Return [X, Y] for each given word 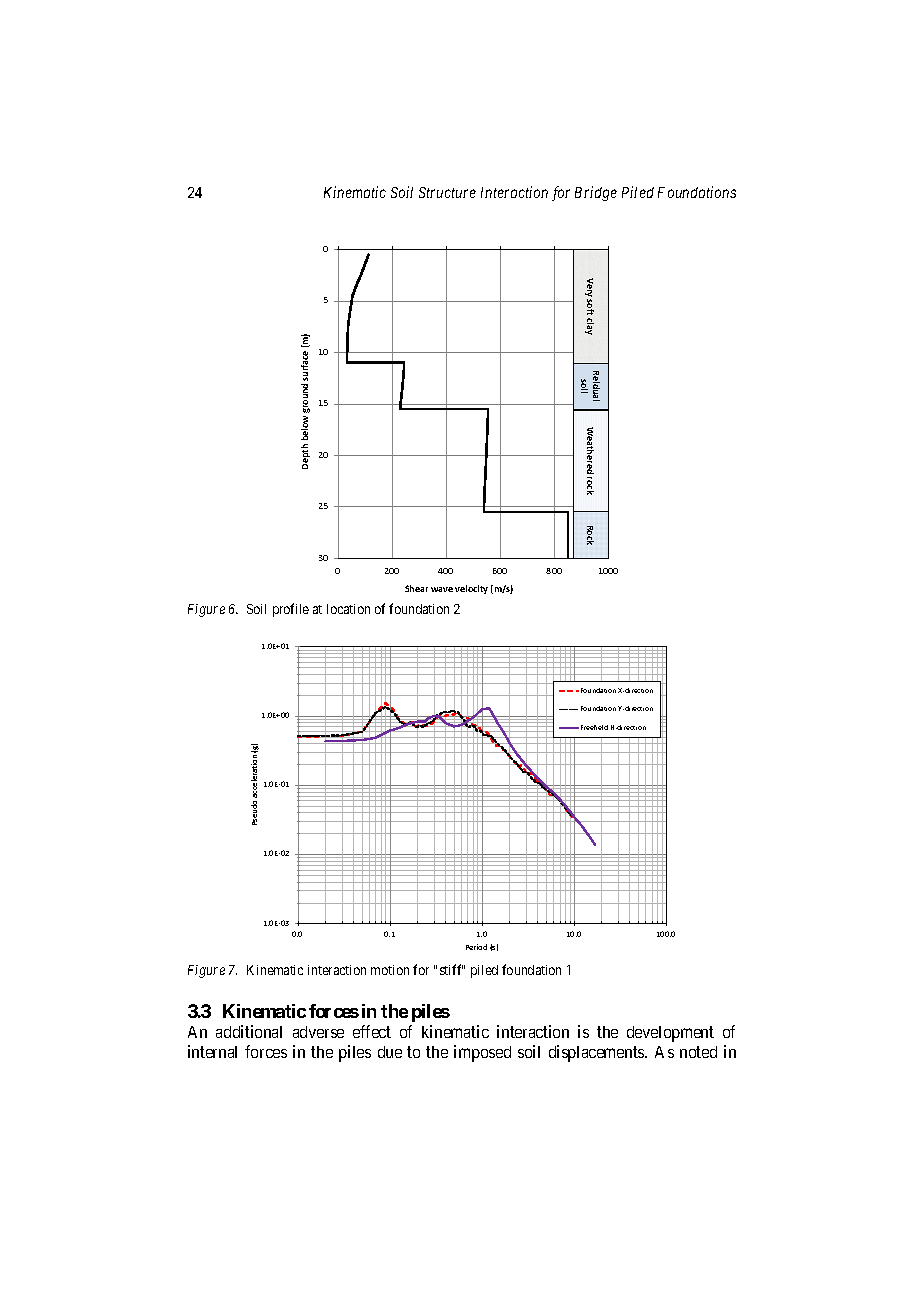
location [348, 609]
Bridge [596, 193]
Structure [447, 192]
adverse [318, 1032]
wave [442, 589]
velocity [471, 589]
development [670, 1034]
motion [390, 970]
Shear [416, 588]
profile [291, 610]
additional [249, 1031]
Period [476, 947]
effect [372, 1031]
